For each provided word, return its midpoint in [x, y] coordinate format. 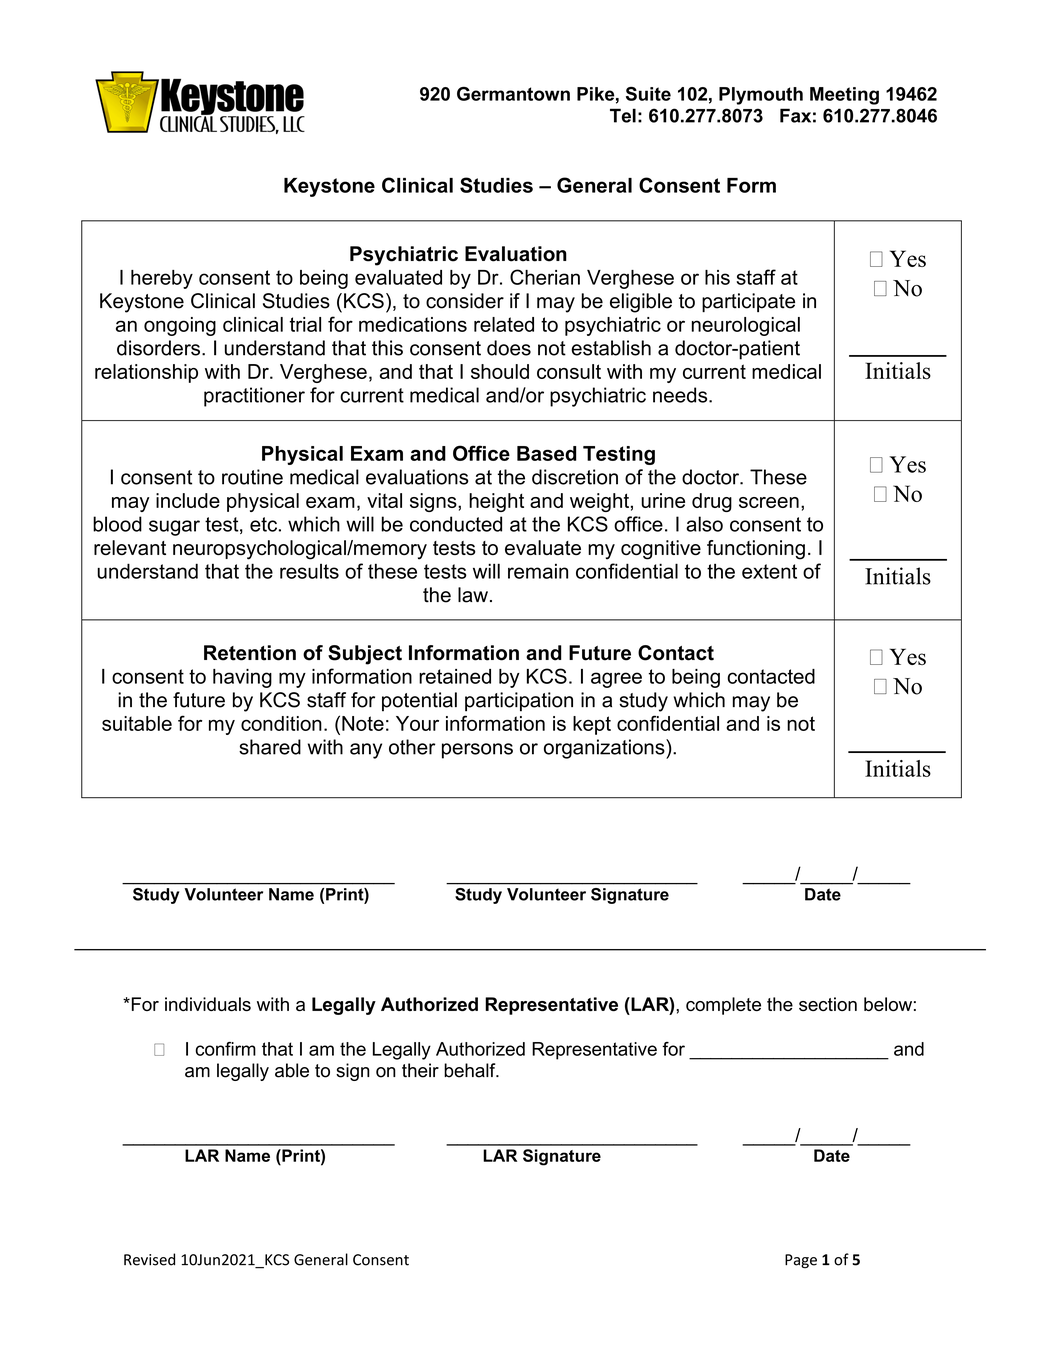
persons [477, 751]
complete [723, 1006]
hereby [162, 279]
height [496, 502]
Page [801, 1261]
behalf [471, 1070]
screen [769, 502]
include [188, 500]
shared [270, 747]
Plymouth [761, 96]
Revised [149, 1259]
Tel [623, 115]
